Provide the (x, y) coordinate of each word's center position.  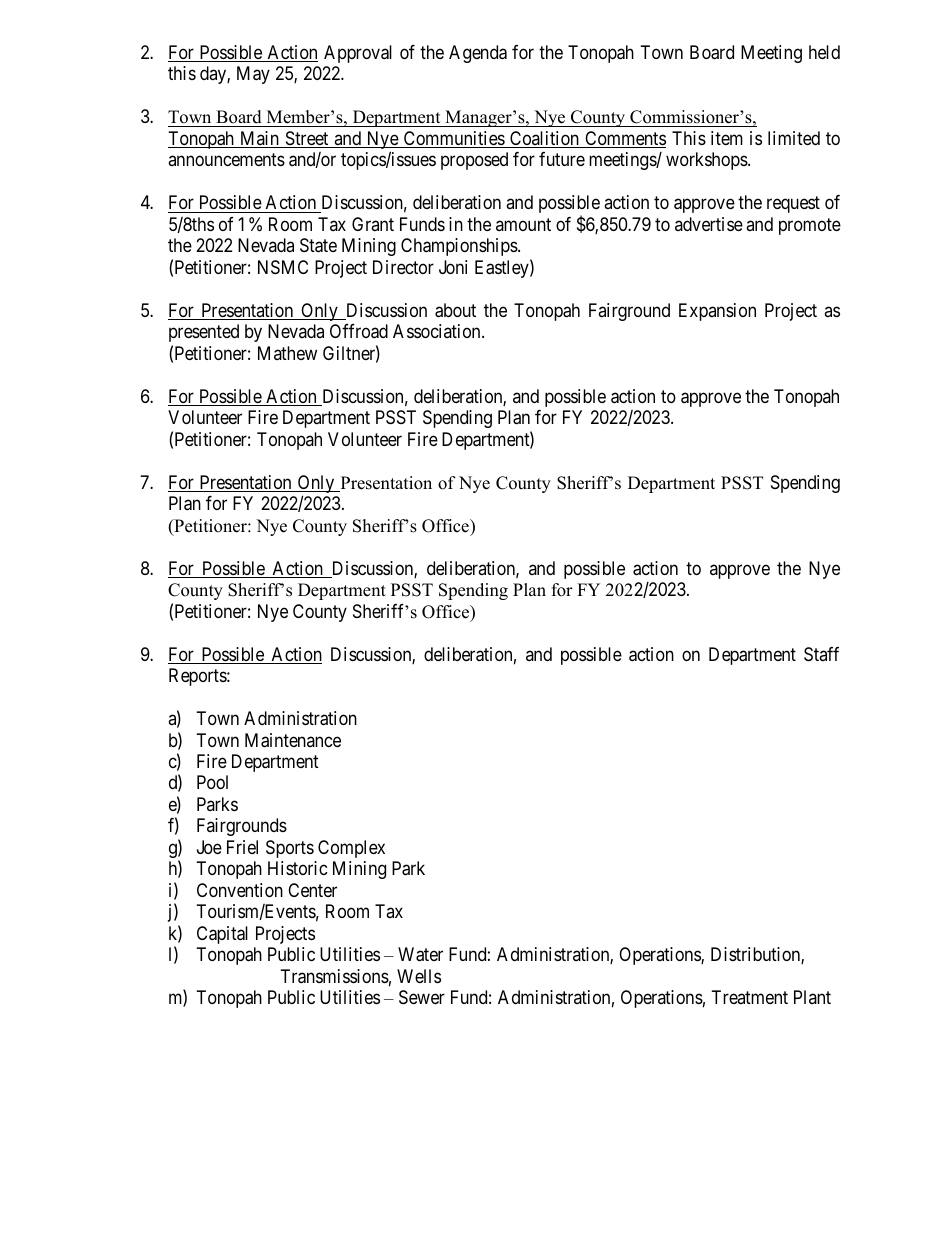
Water (420, 954)
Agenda (478, 54)
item (727, 138)
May (253, 75)
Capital (222, 935)
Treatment (750, 997)
